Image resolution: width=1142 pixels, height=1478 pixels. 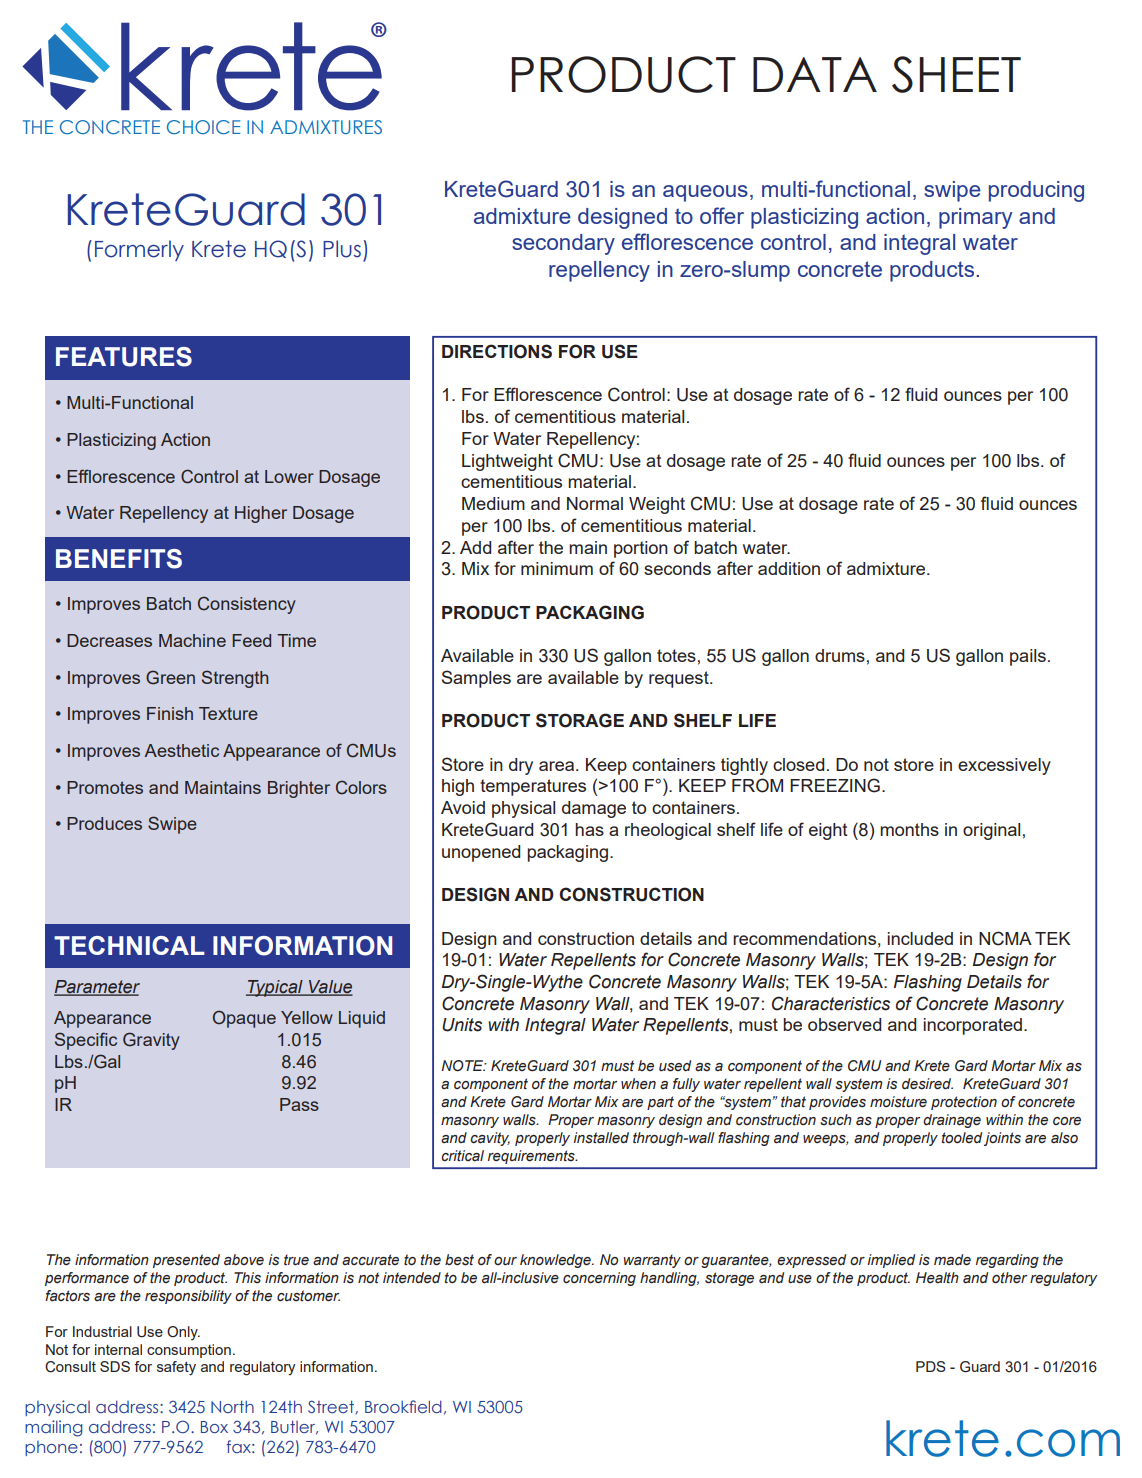 I want to click on FEATURES, so click(x=124, y=357).
